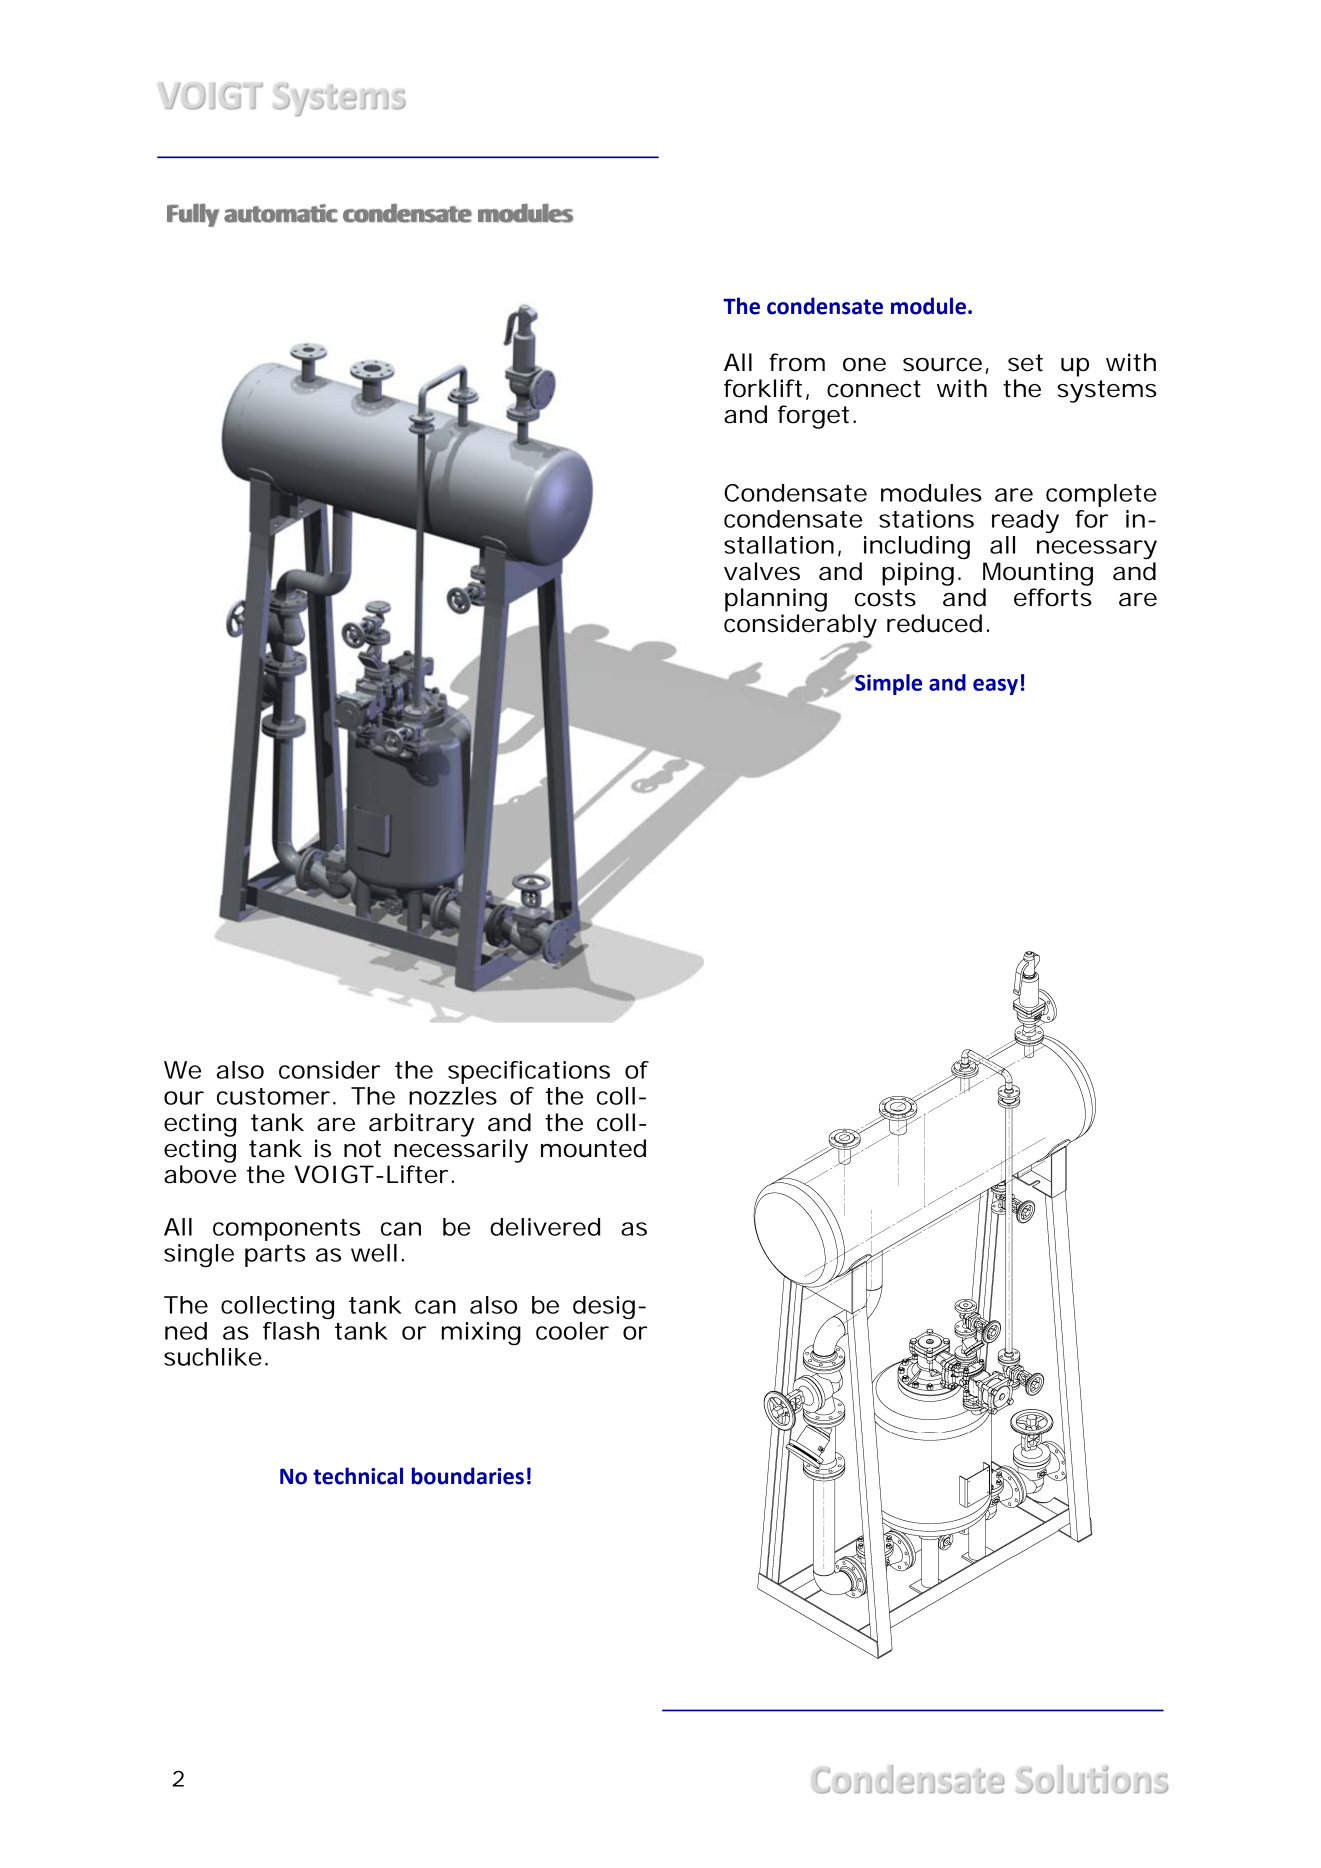 The height and width of the screenshot is (1868, 1321). Describe the element at coordinates (273, 1096) in the screenshot. I see `customer` at that location.
